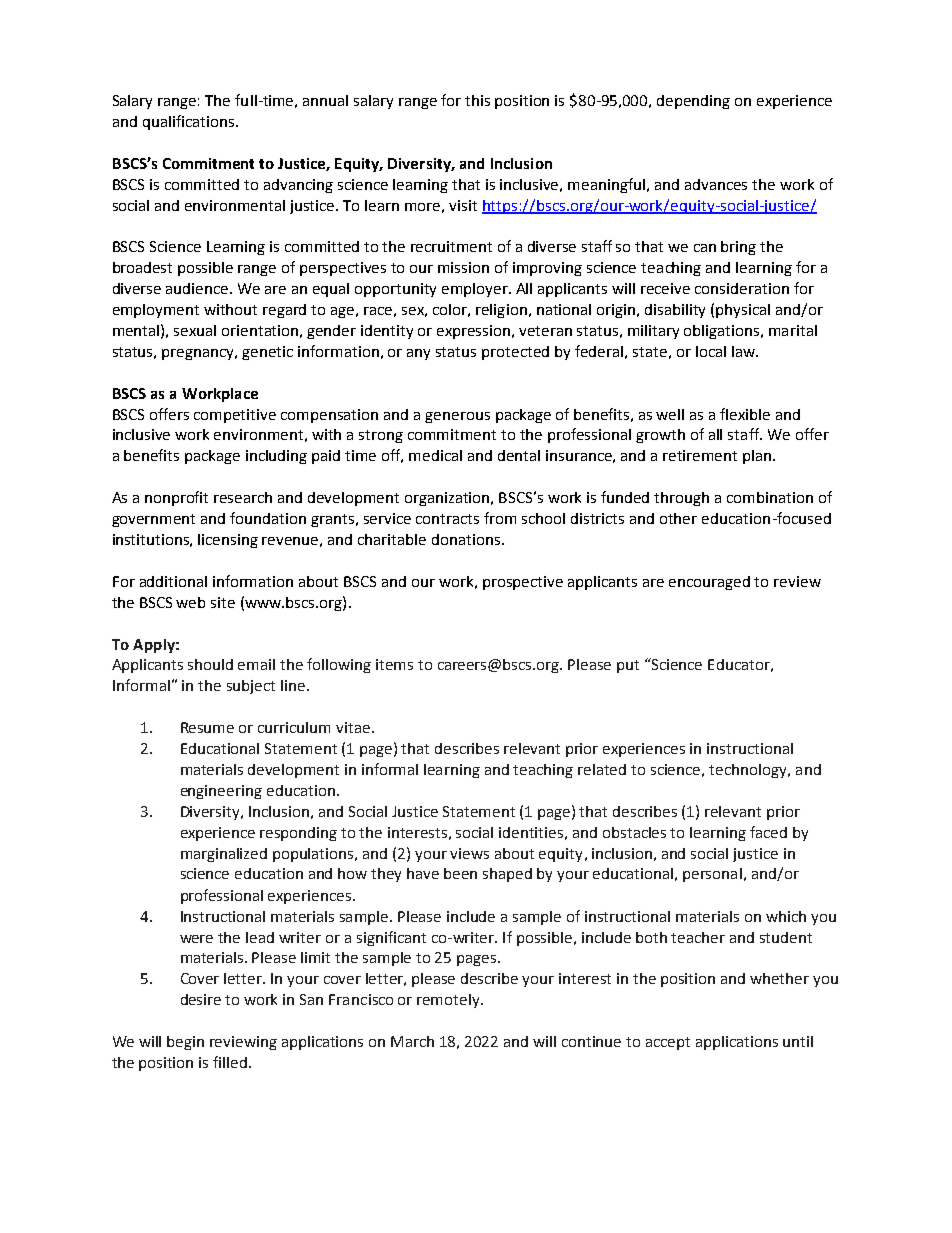 The height and width of the screenshot is (1233, 952). What do you see at coordinates (449, 1001) in the screenshot?
I see `remotely` at bounding box center [449, 1001].
